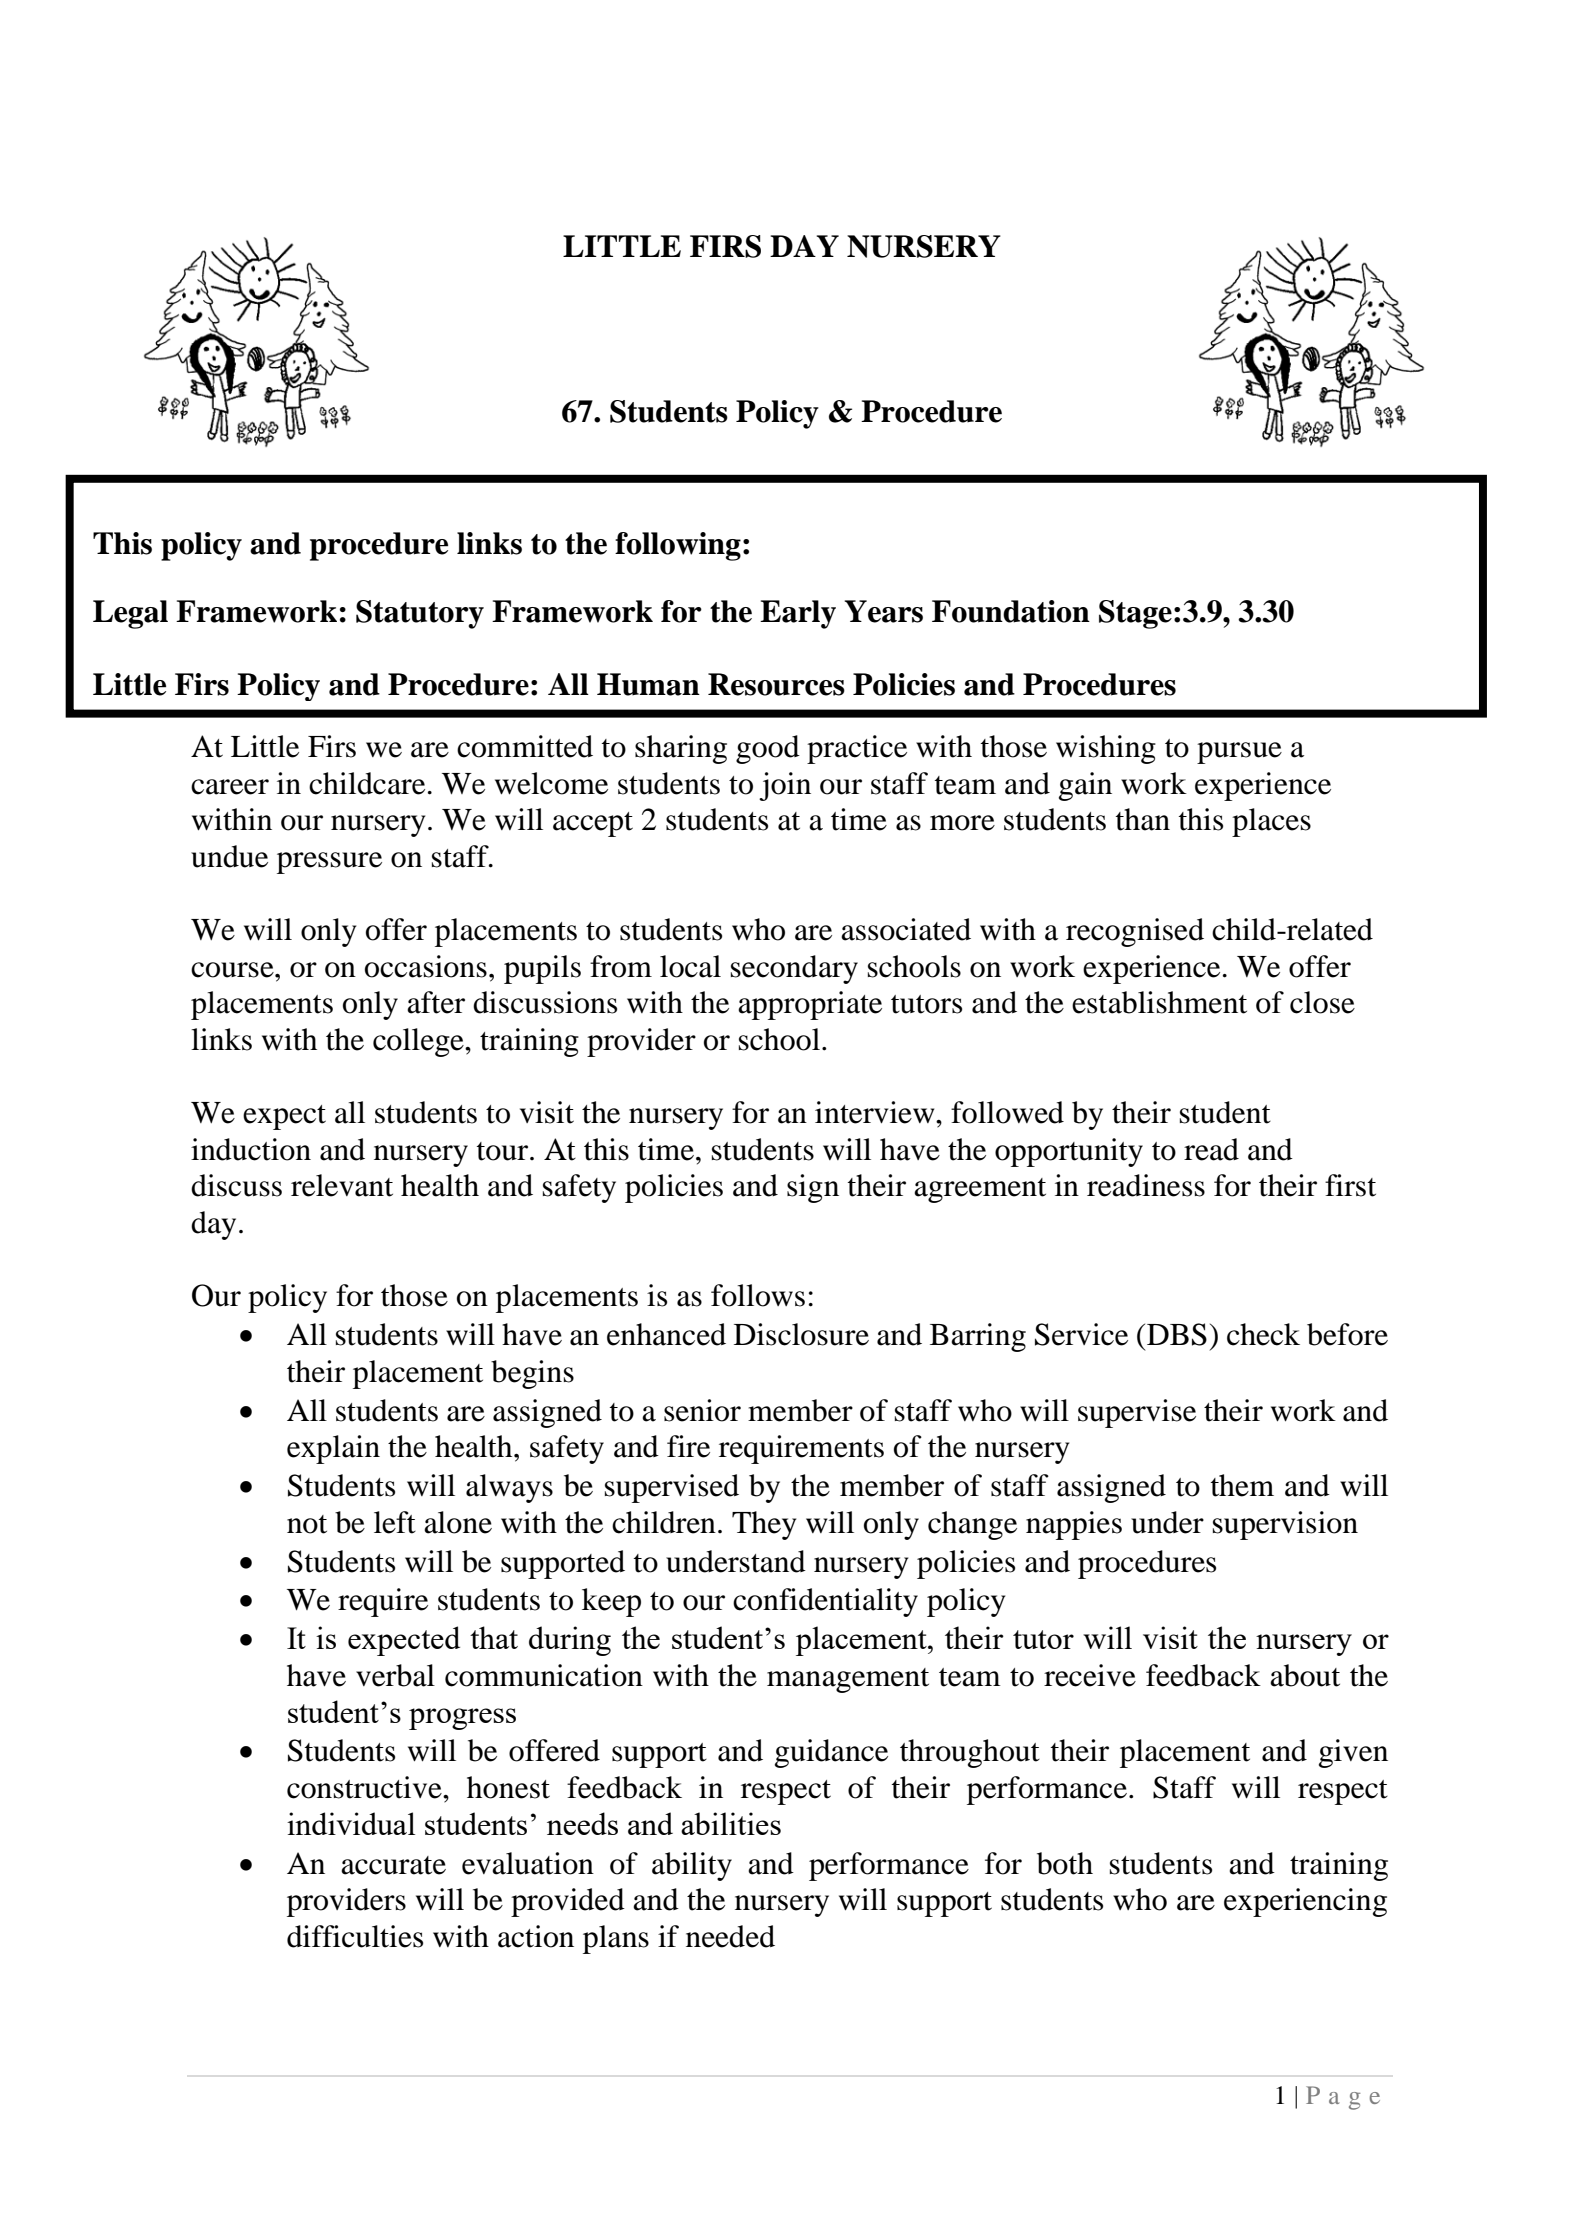 The width and height of the screenshot is (1580, 2234). I want to click on relevant, so click(342, 1185).
